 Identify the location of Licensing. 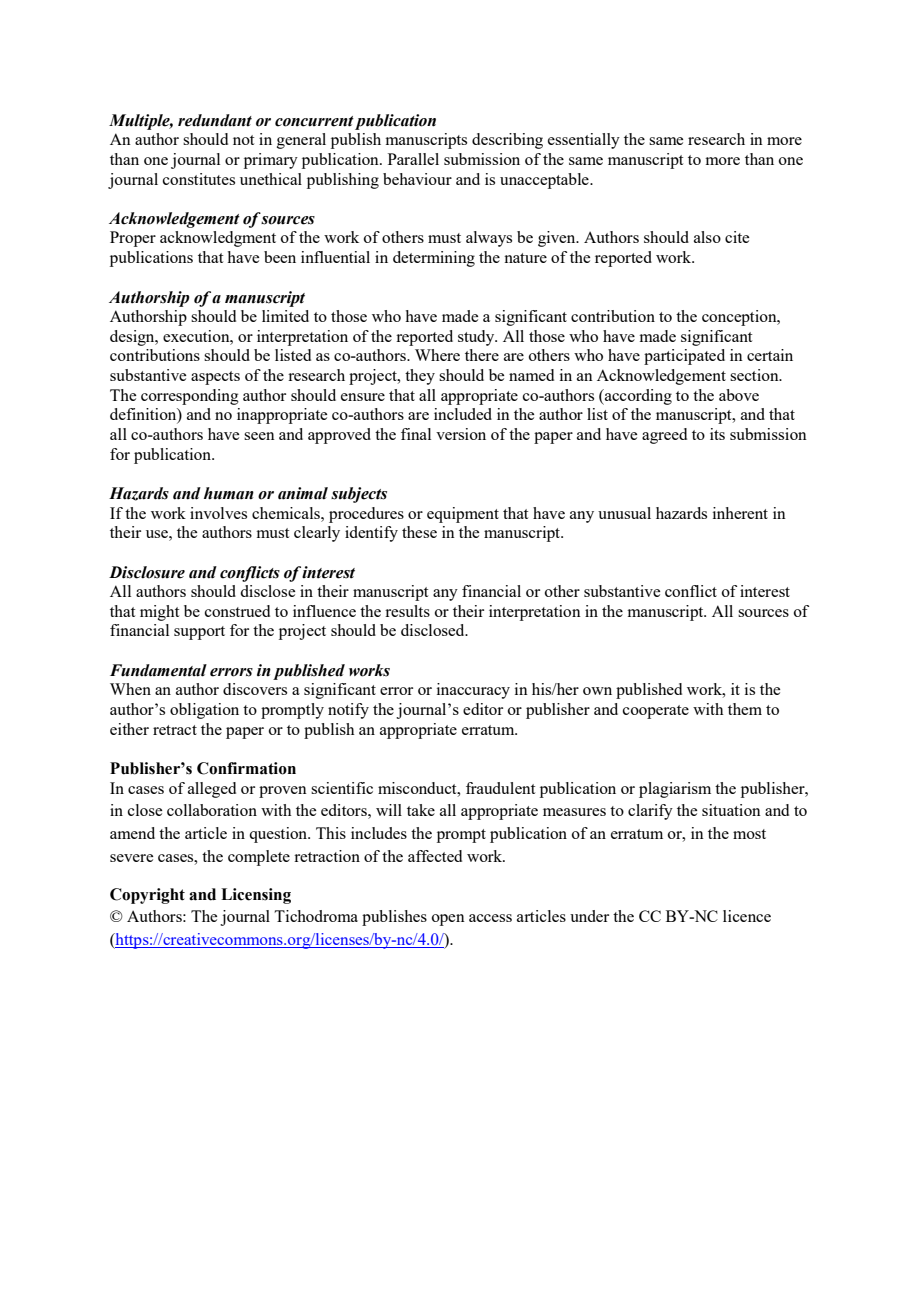
(256, 896).
